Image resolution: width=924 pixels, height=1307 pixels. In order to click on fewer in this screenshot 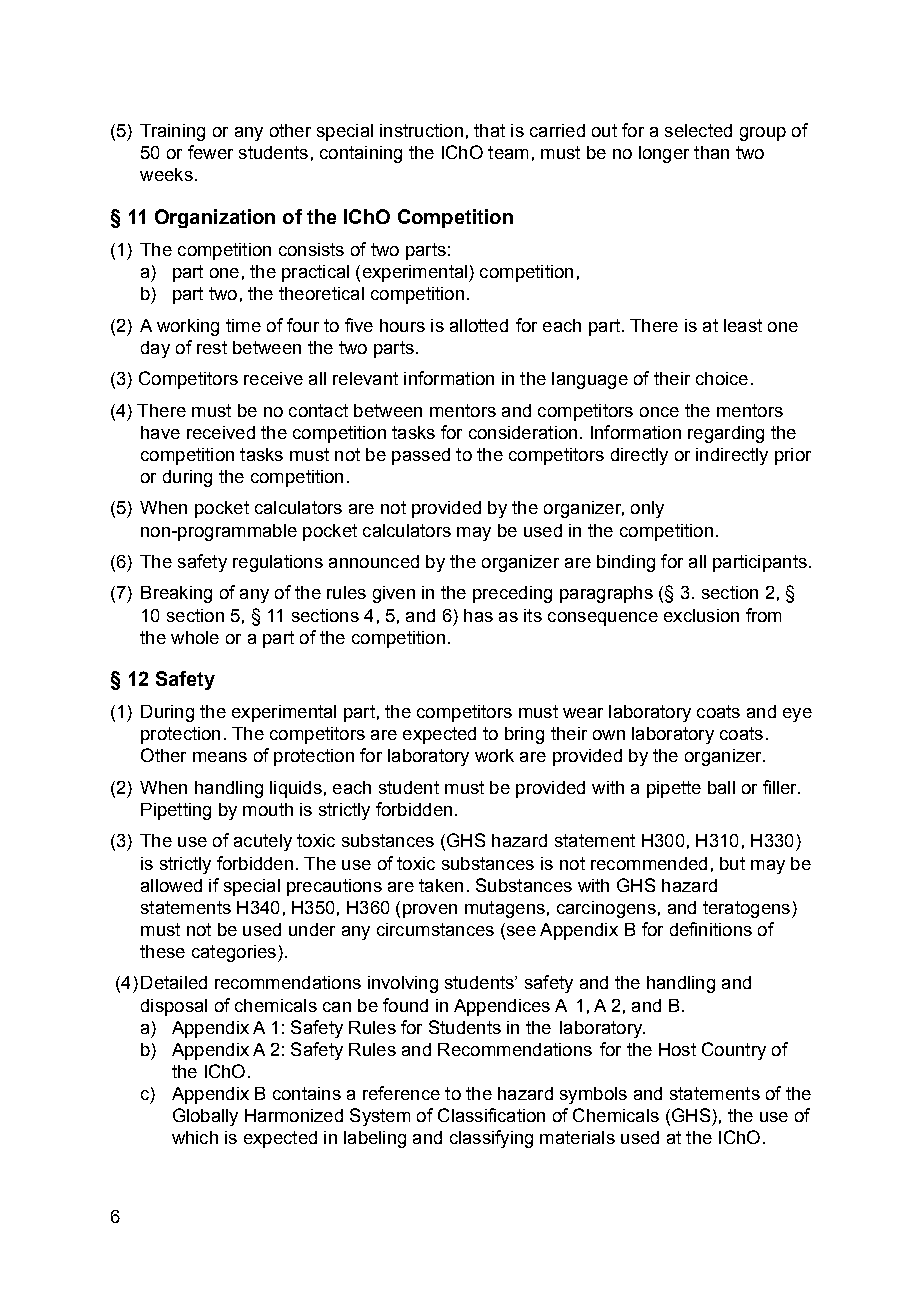, I will do `click(210, 152)`.
